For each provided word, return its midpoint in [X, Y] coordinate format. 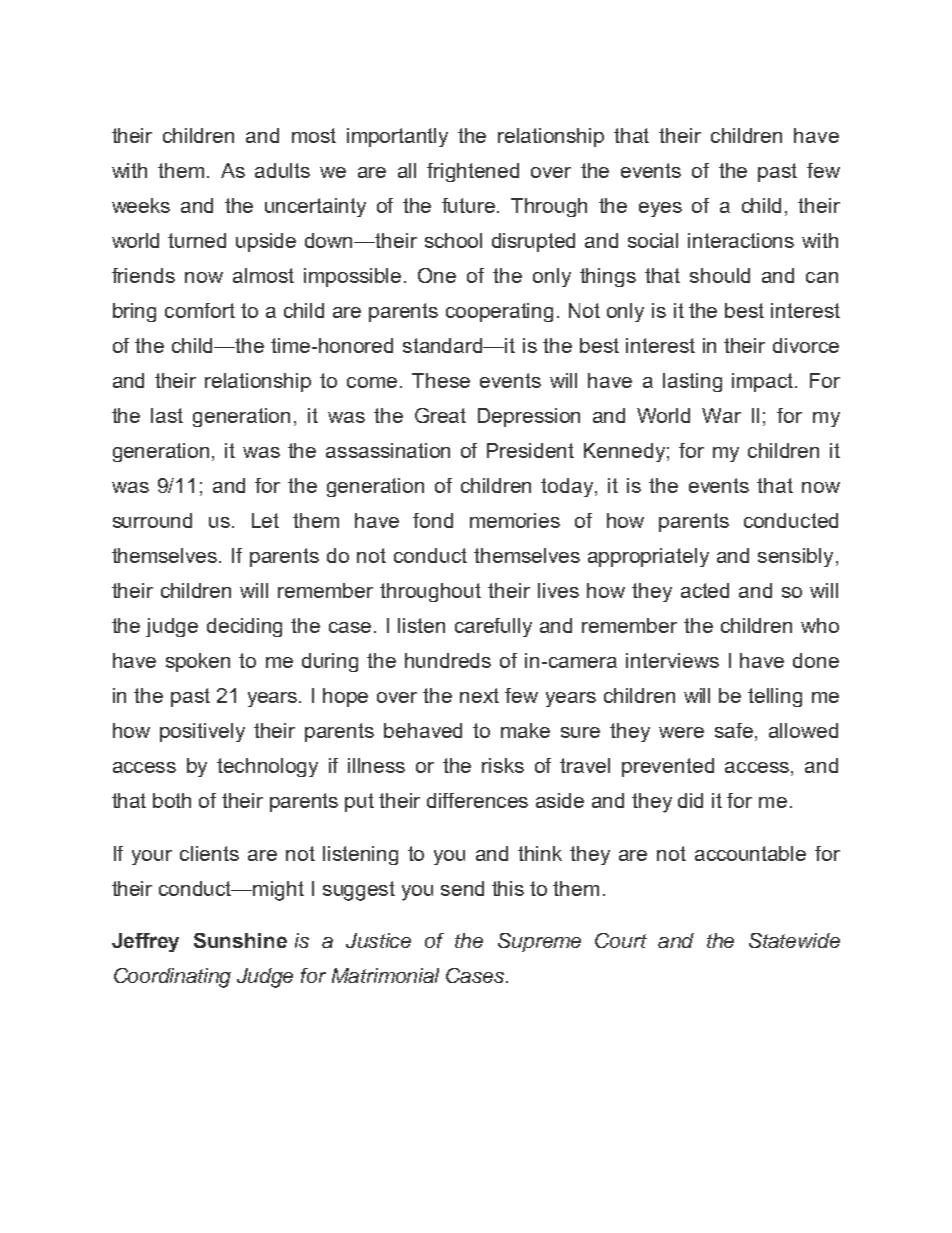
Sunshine [240, 940]
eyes [660, 209]
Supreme [539, 942]
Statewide [794, 940]
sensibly [795, 557]
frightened [473, 172]
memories [515, 520]
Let [265, 520]
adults [282, 170]
